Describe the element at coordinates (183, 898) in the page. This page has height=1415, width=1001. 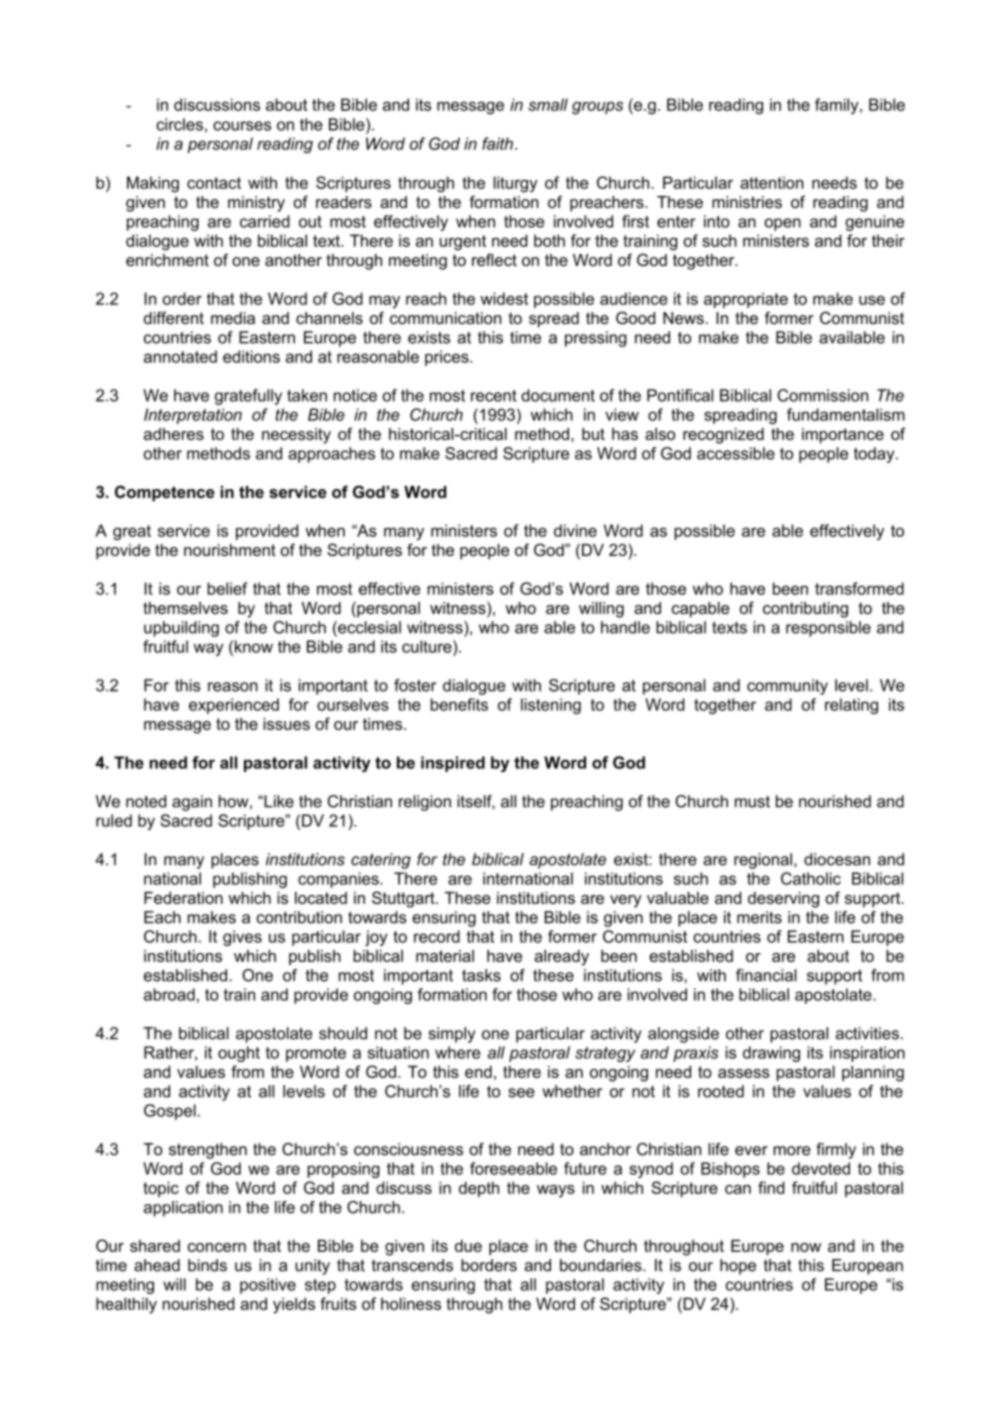
I see `Federation` at that location.
